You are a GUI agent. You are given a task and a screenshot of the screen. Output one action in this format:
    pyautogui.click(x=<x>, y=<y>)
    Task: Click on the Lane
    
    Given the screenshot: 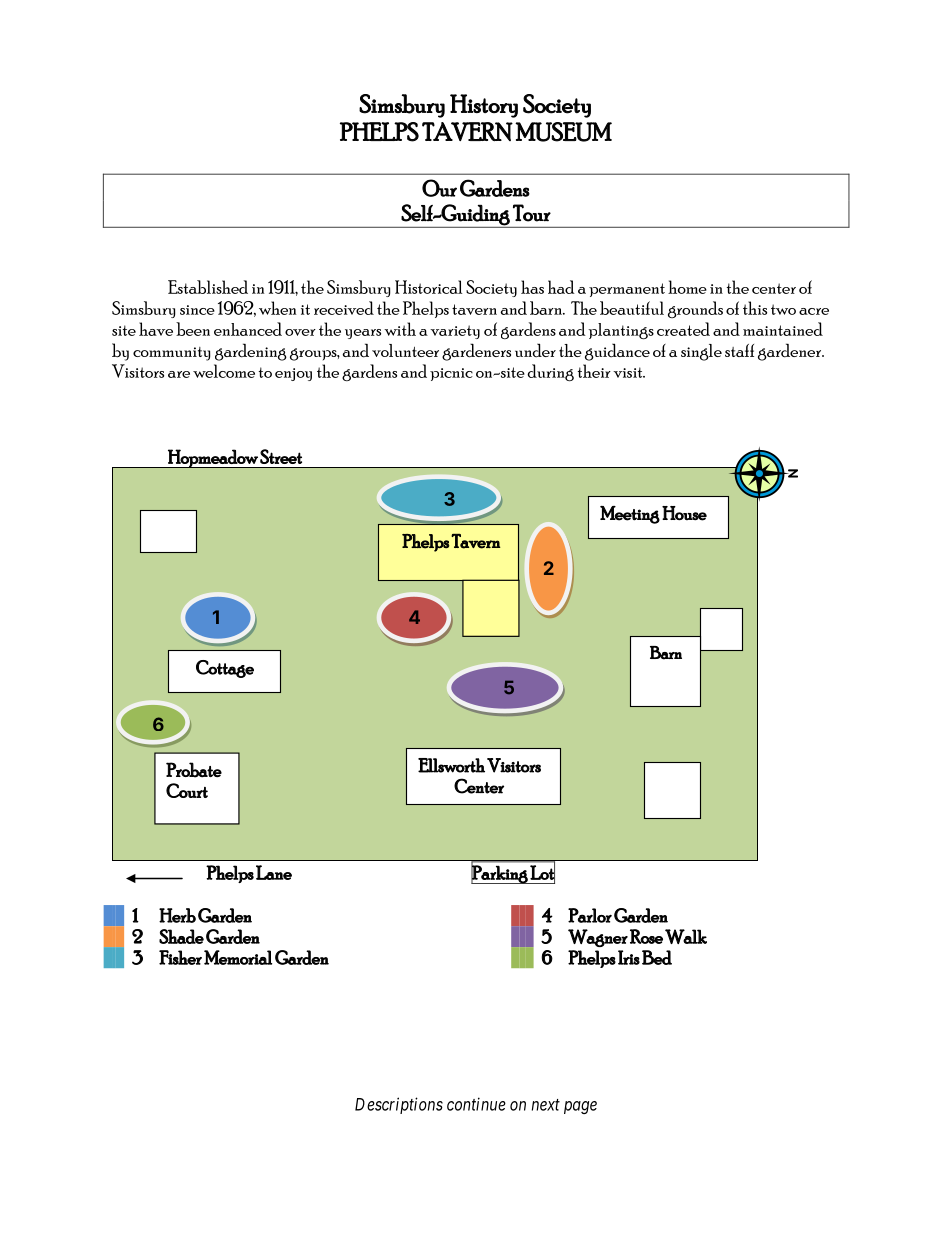 What is the action you would take?
    pyautogui.click(x=274, y=872)
